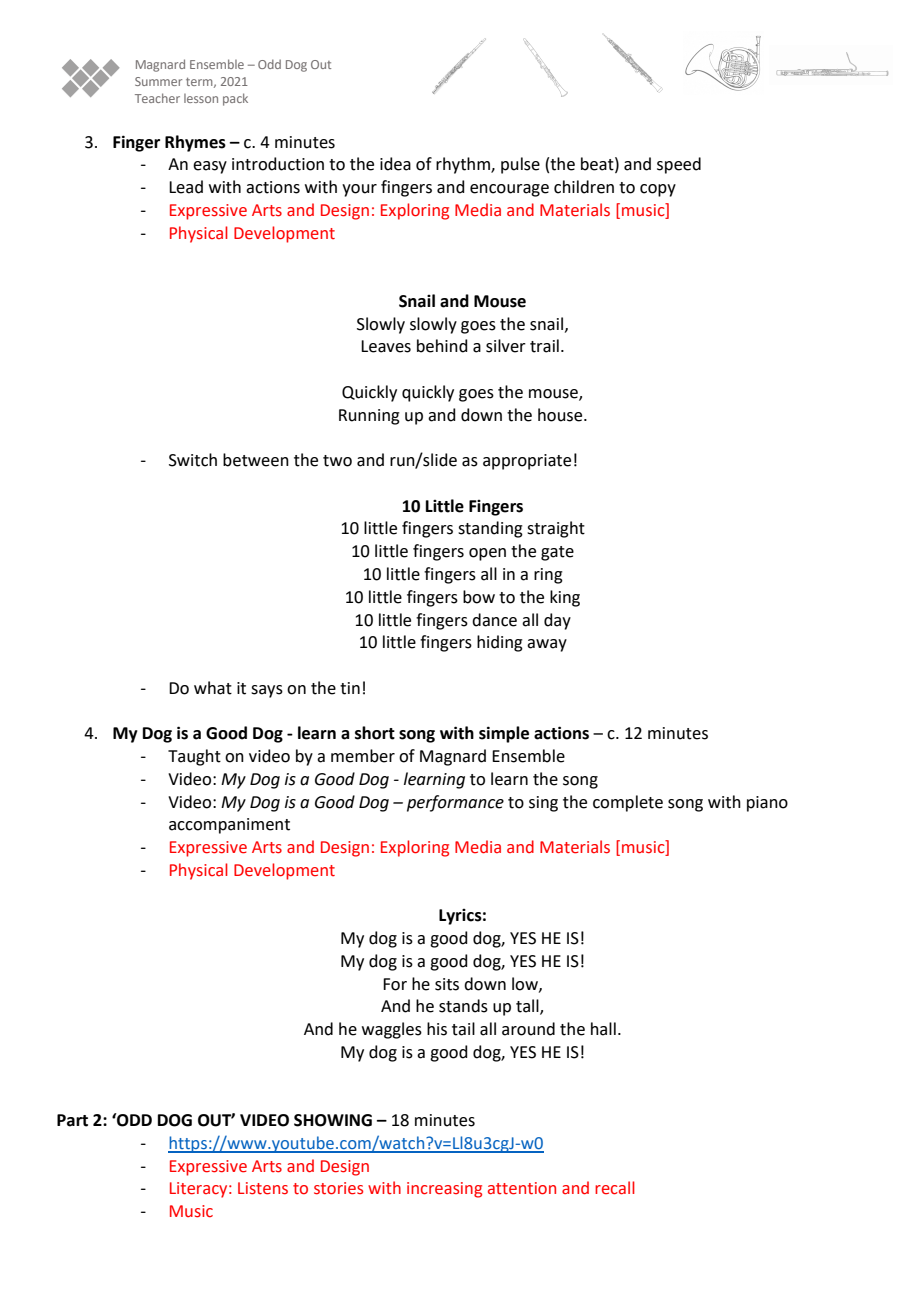 This image has width=924, height=1308. What do you see at coordinates (193, 460) in the image?
I see `Switch` at bounding box center [193, 460].
